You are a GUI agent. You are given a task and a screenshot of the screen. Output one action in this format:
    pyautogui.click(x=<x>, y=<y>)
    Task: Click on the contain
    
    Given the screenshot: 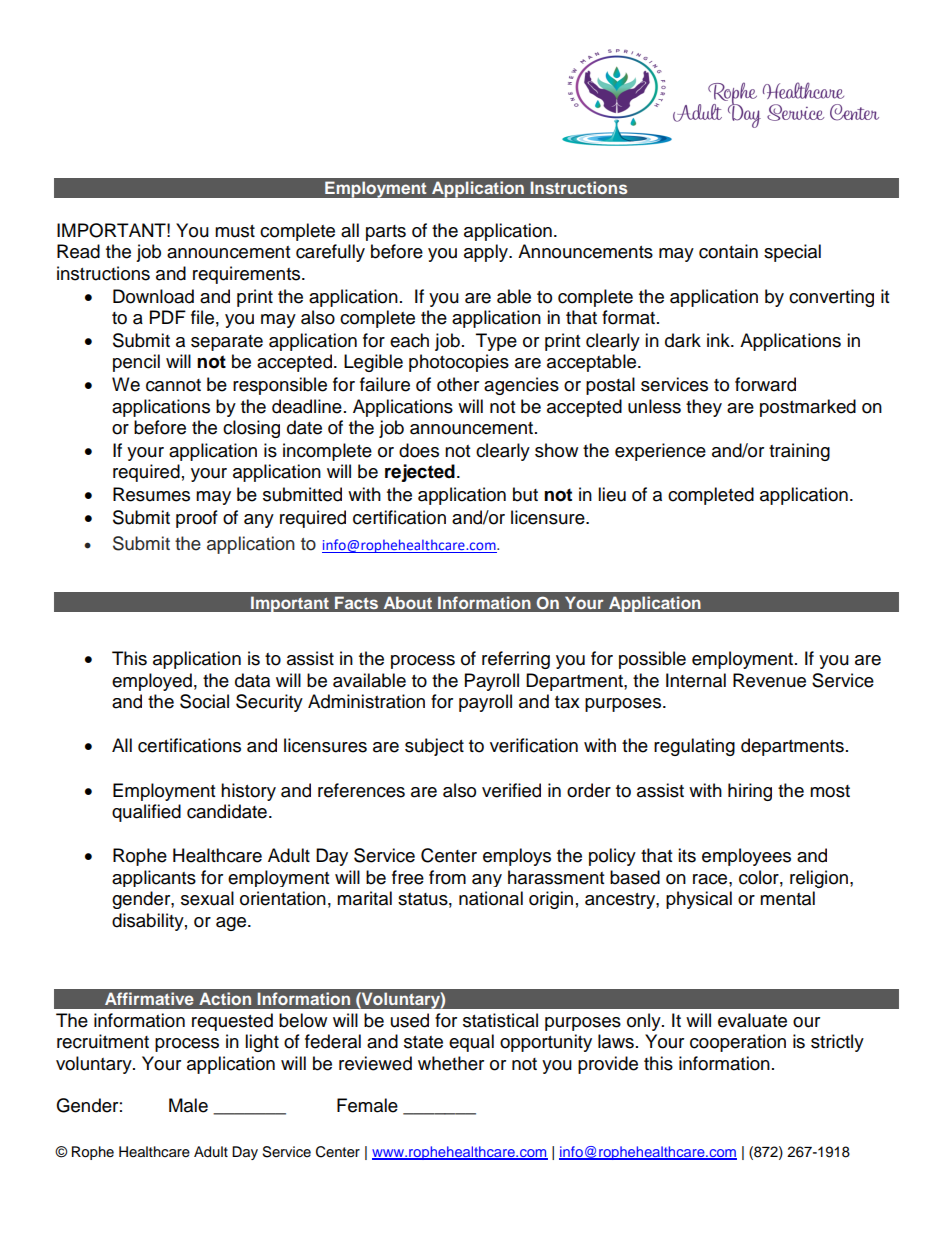 What is the action you would take?
    pyautogui.click(x=728, y=251)
